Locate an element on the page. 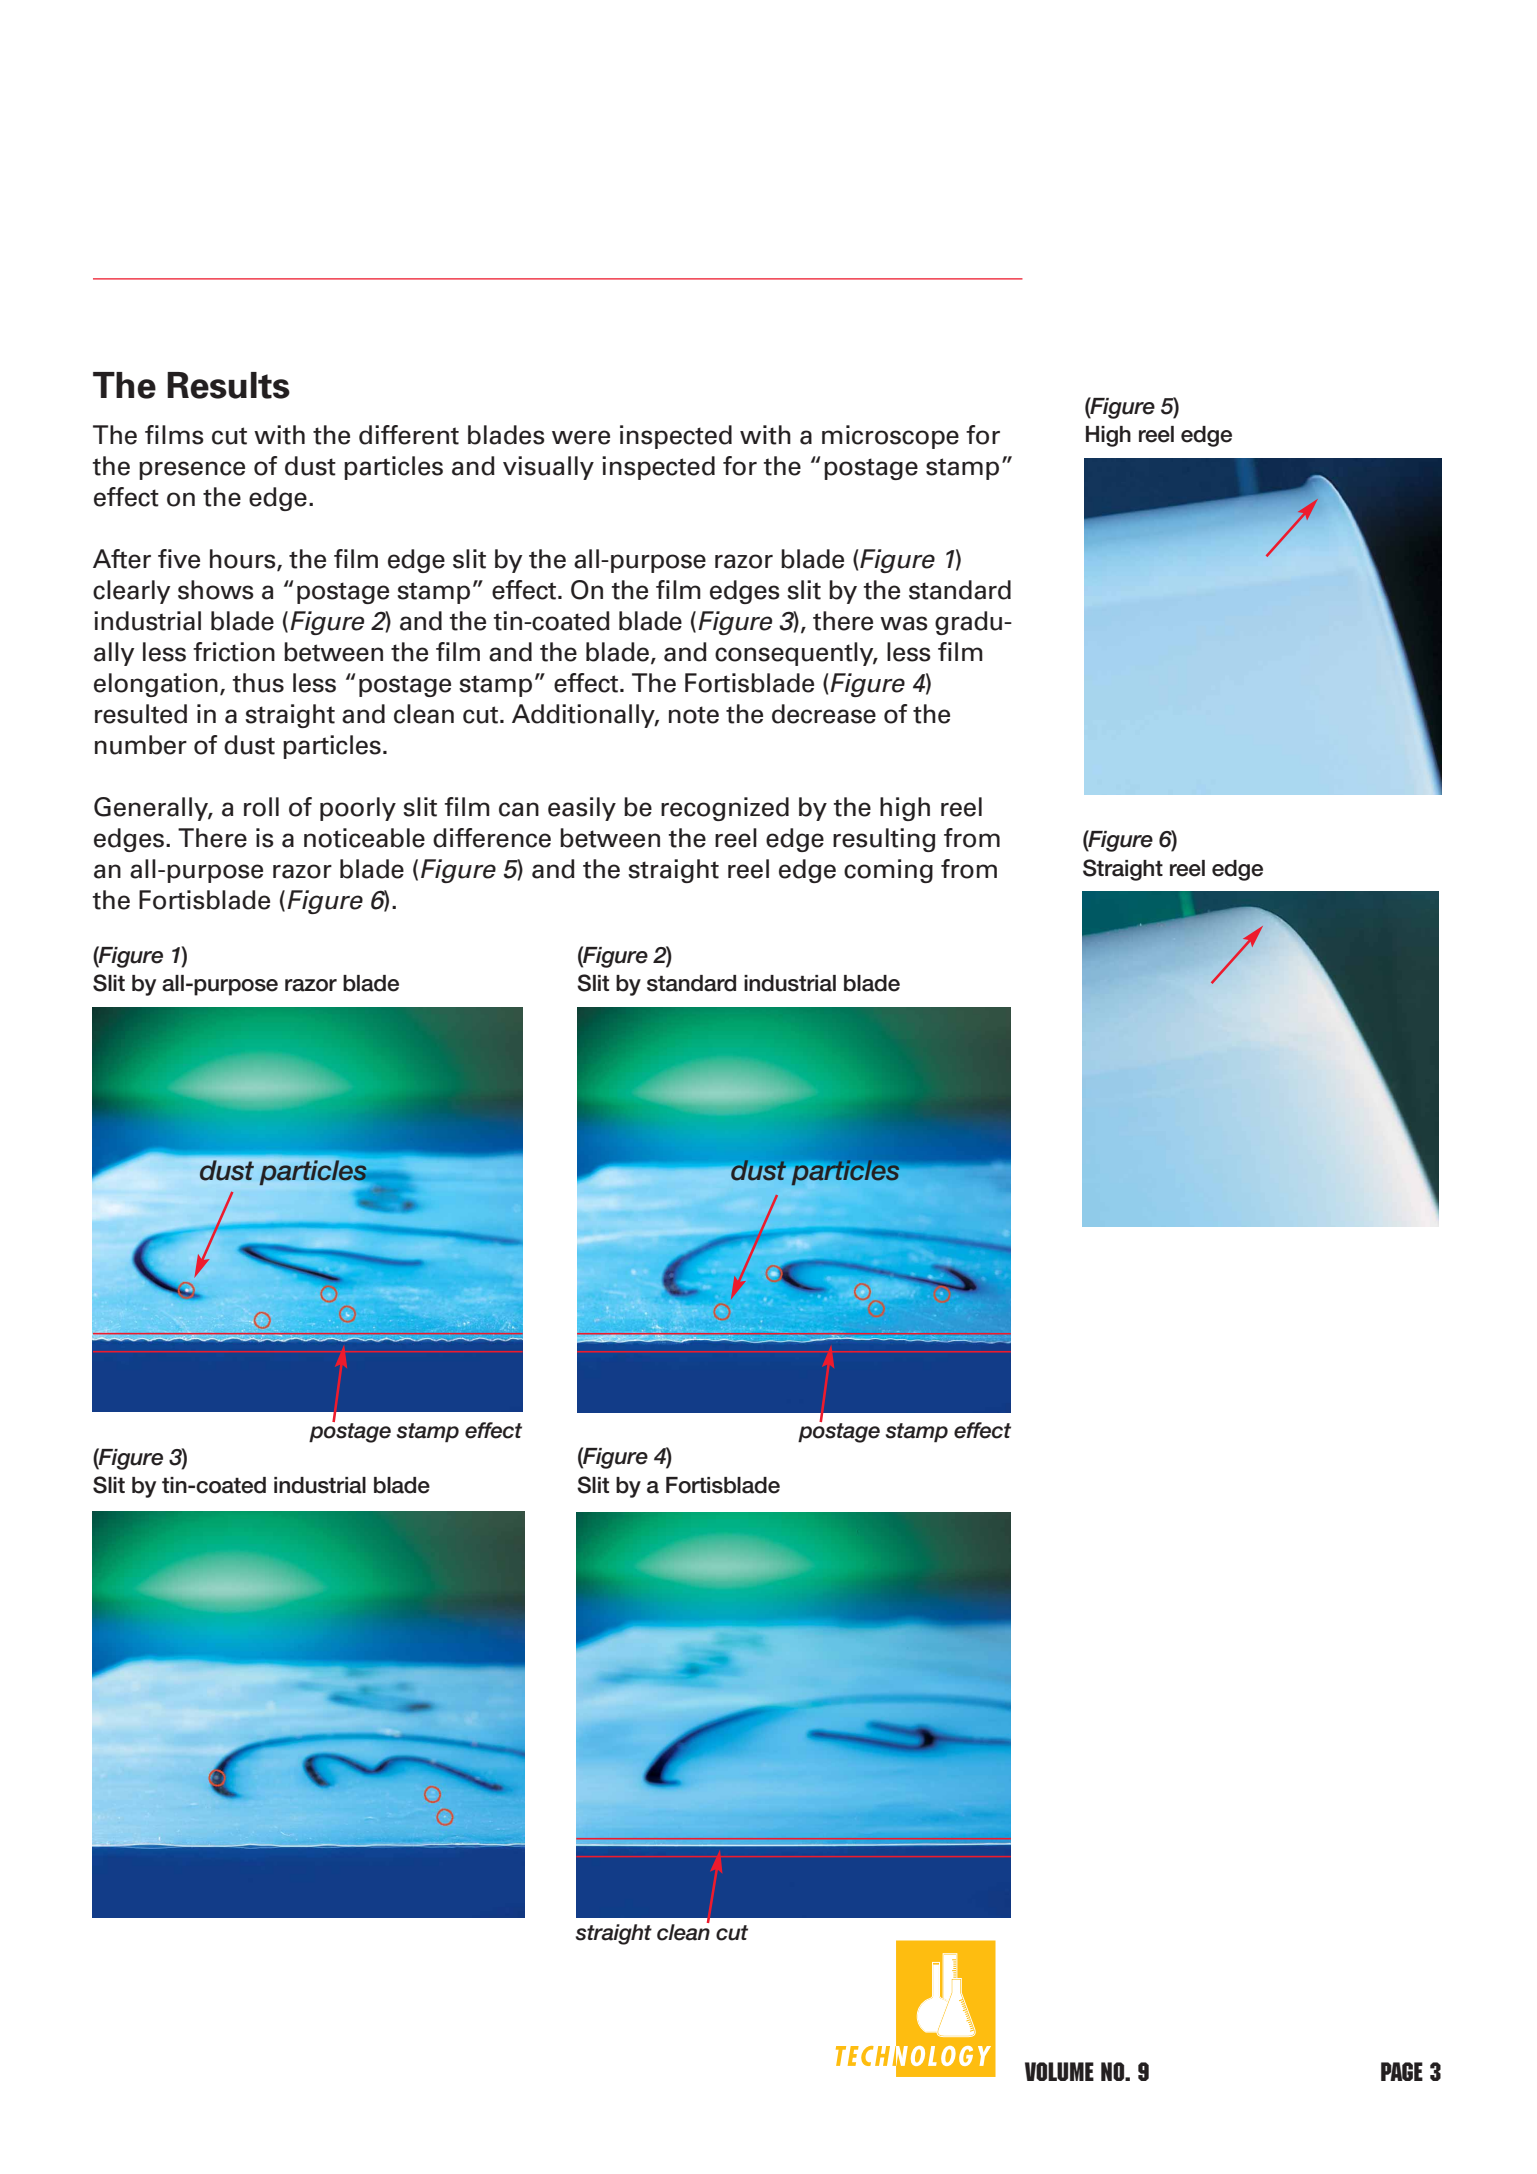  noticeable is located at coordinates (364, 838).
